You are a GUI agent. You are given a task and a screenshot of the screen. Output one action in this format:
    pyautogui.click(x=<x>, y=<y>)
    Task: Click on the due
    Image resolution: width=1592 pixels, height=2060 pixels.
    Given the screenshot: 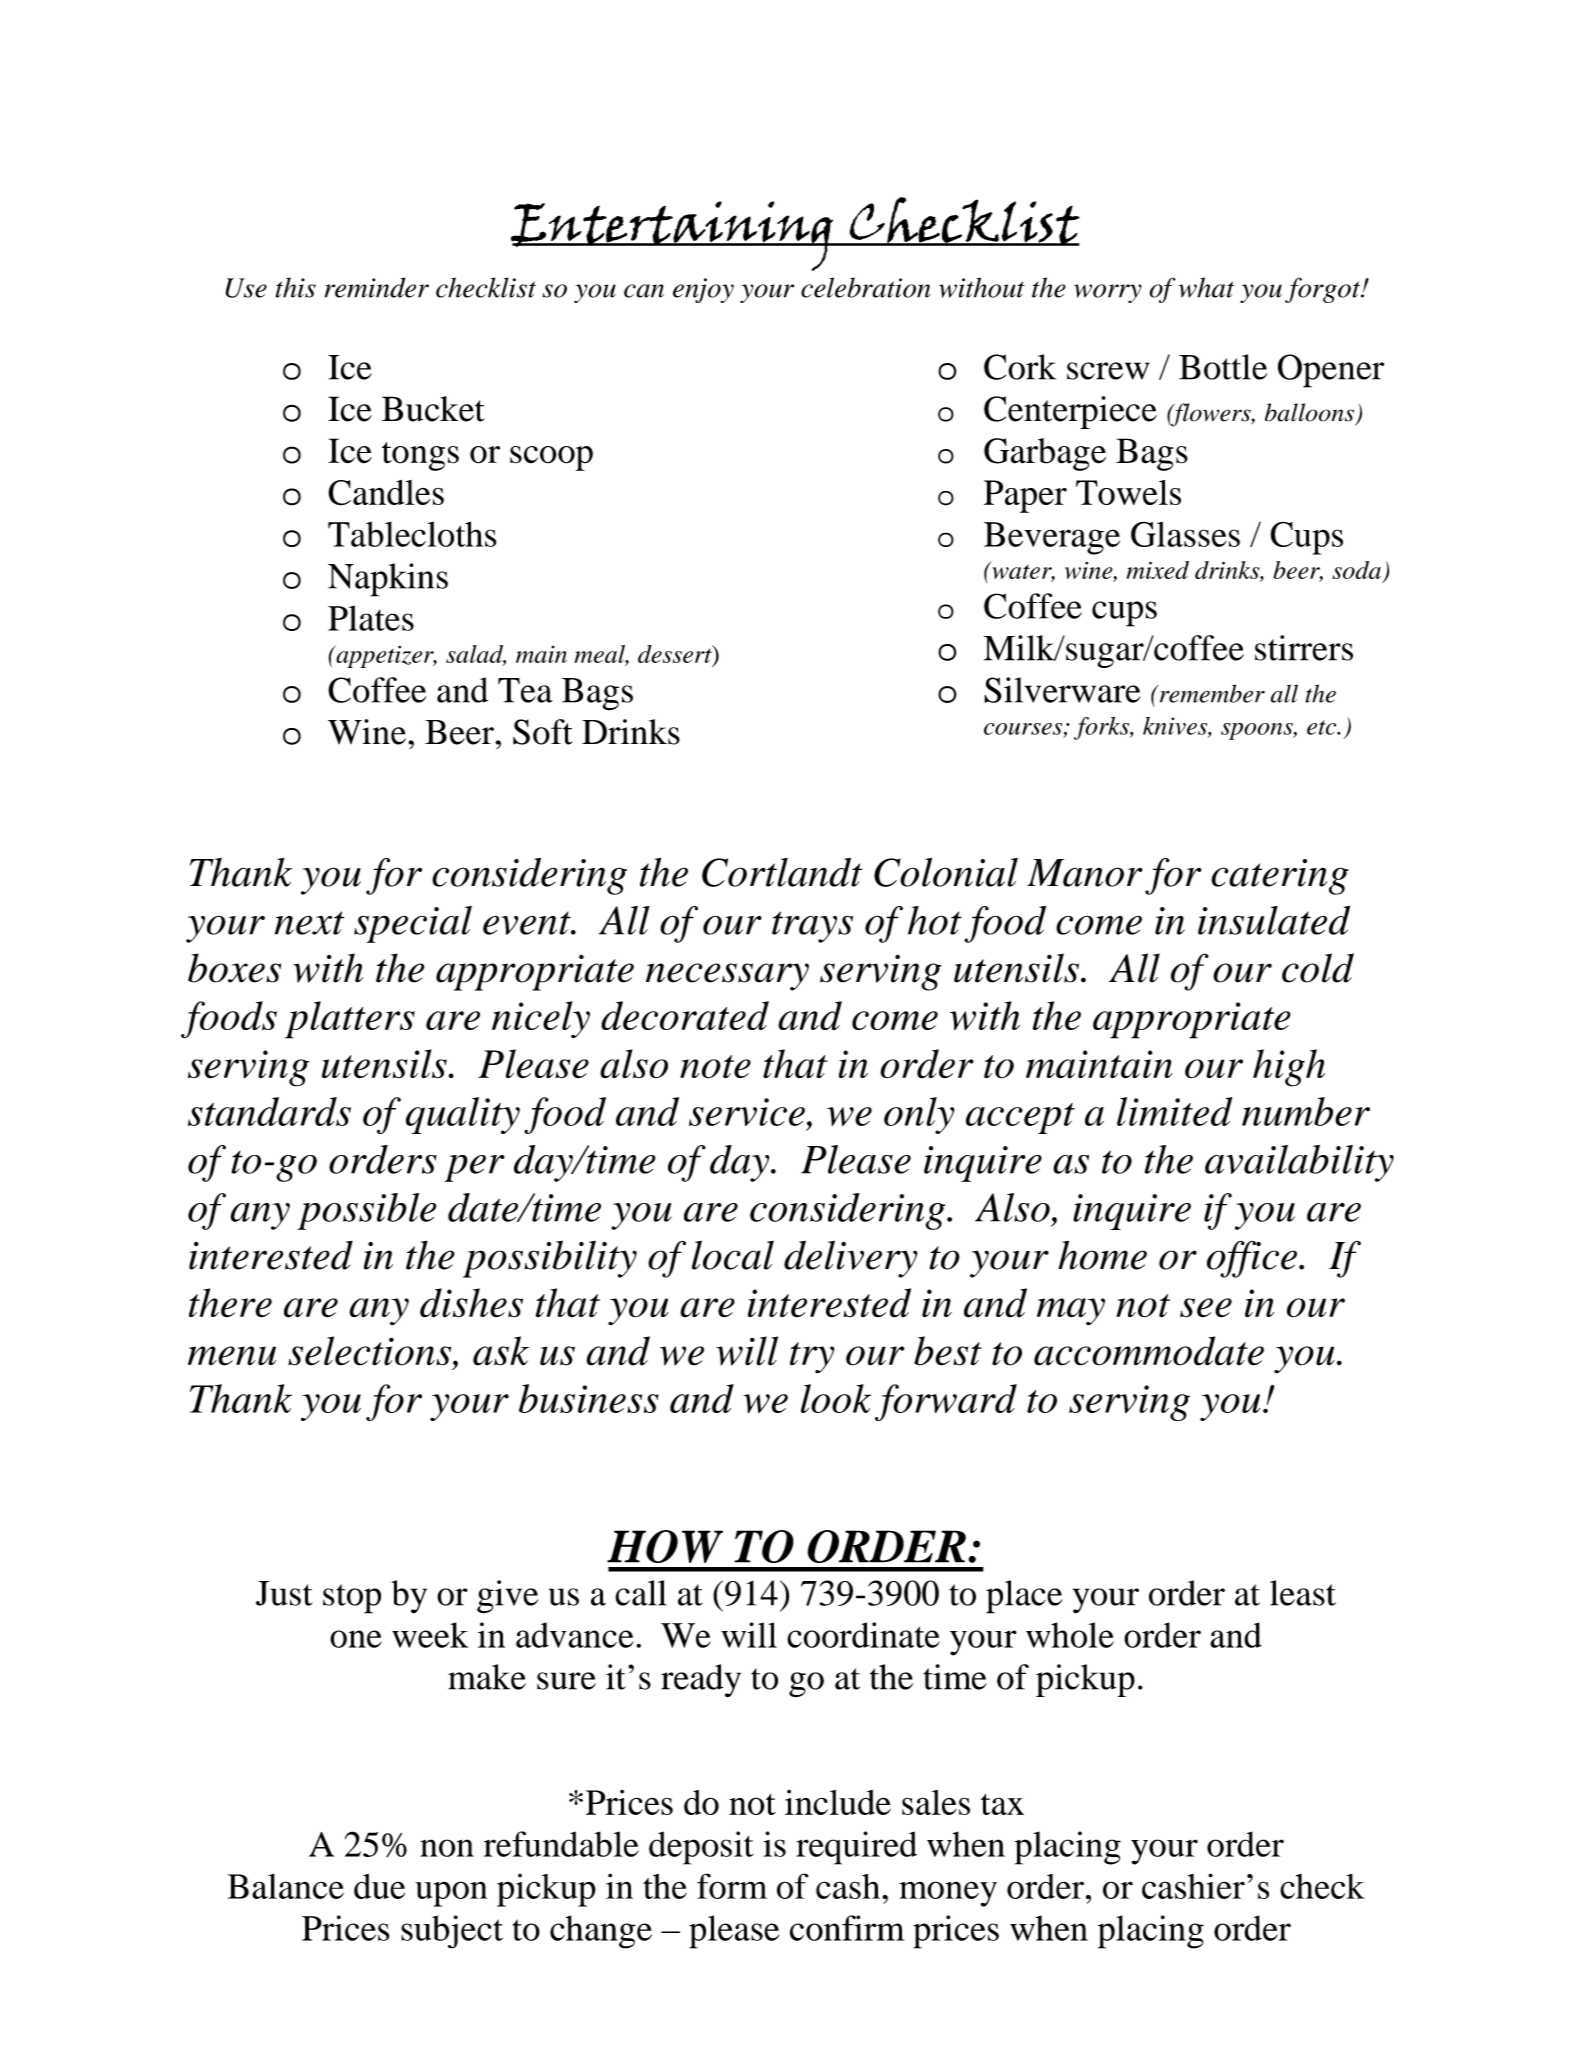 What is the action you would take?
    pyautogui.click(x=379, y=1886)
